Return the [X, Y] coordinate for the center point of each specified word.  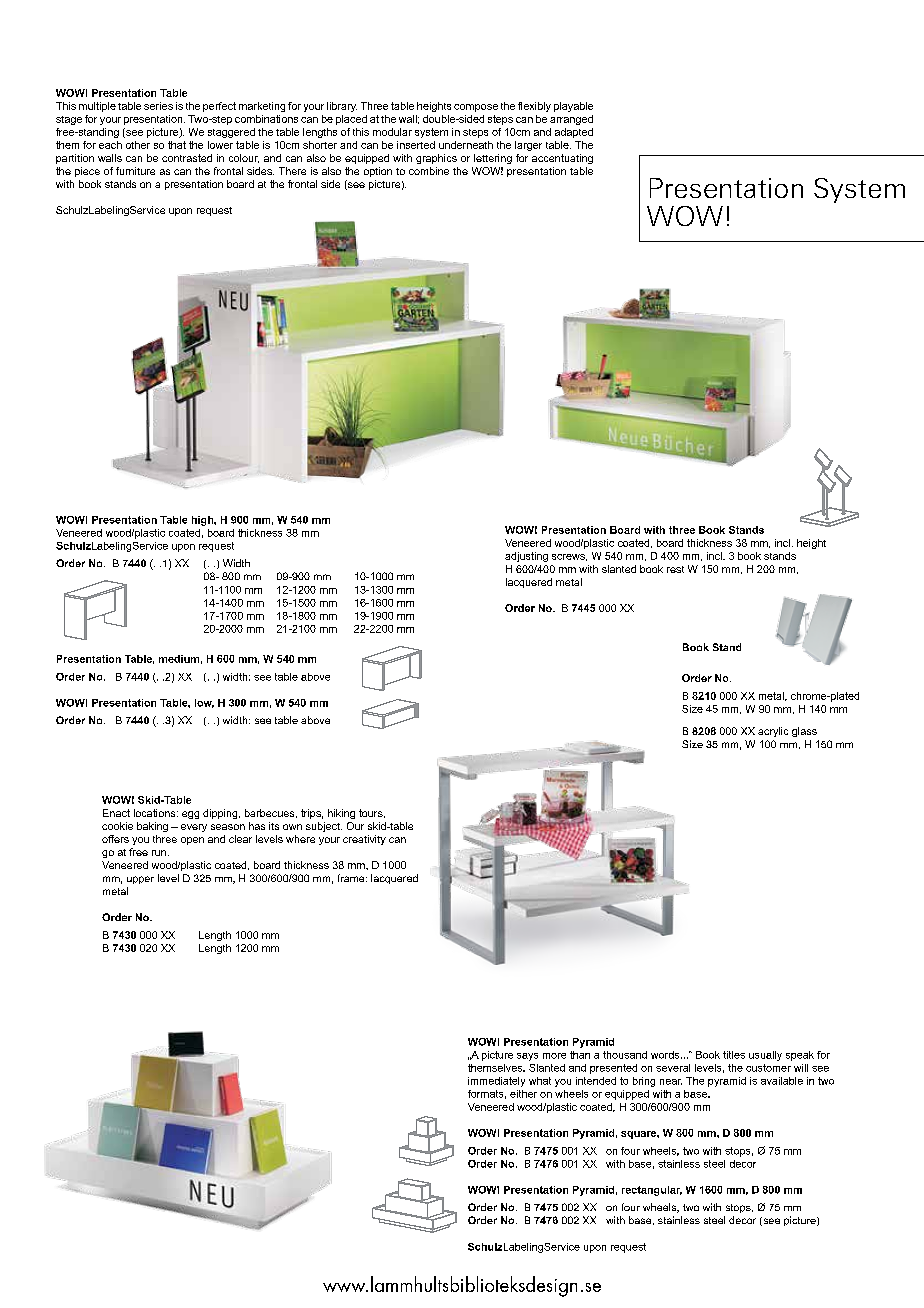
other [138, 145]
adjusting [526, 557]
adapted [574, 133]
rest [675, 569]
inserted [416, 145]
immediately [496, 1082]
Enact [116, 813]
